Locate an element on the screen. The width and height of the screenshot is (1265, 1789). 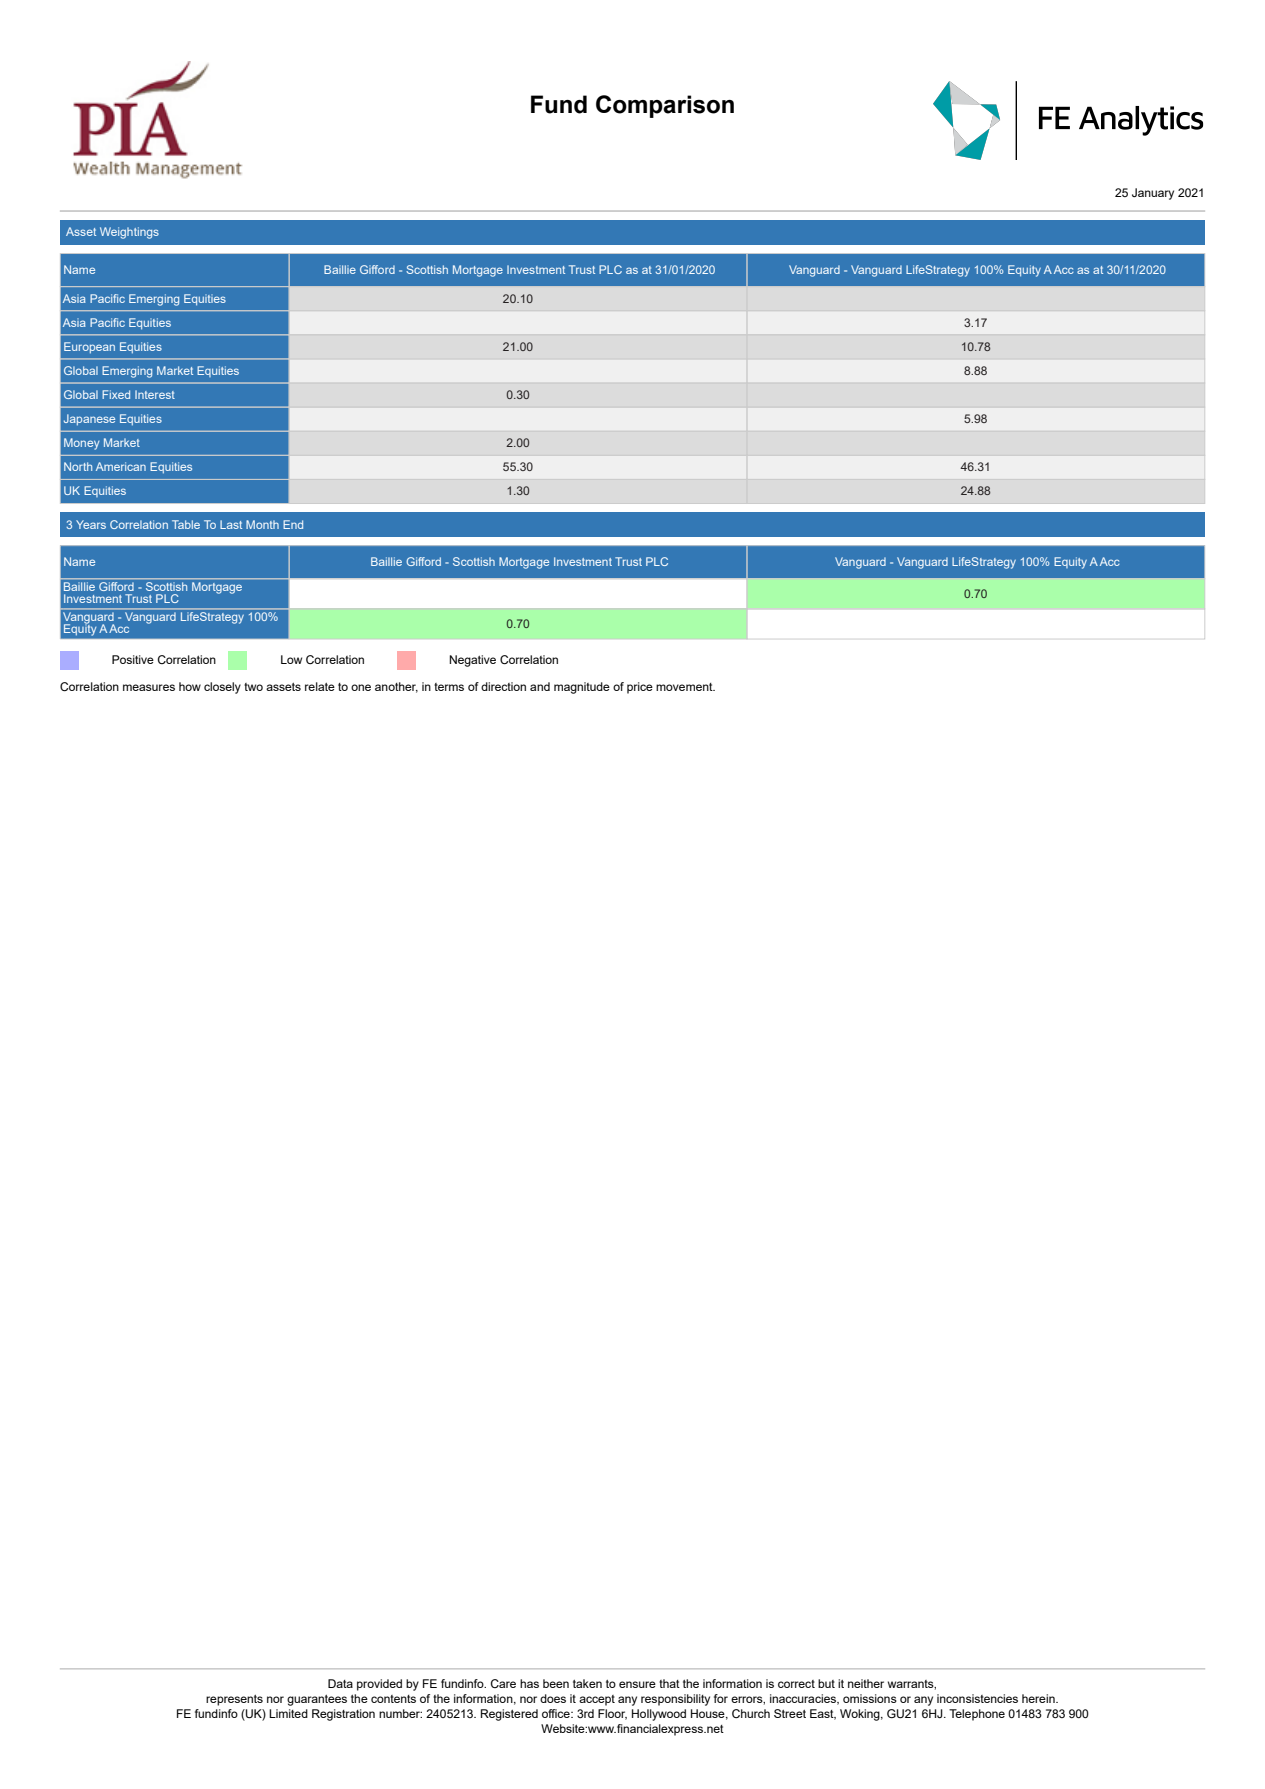
Weightings is located at coordinates (129, 233).
